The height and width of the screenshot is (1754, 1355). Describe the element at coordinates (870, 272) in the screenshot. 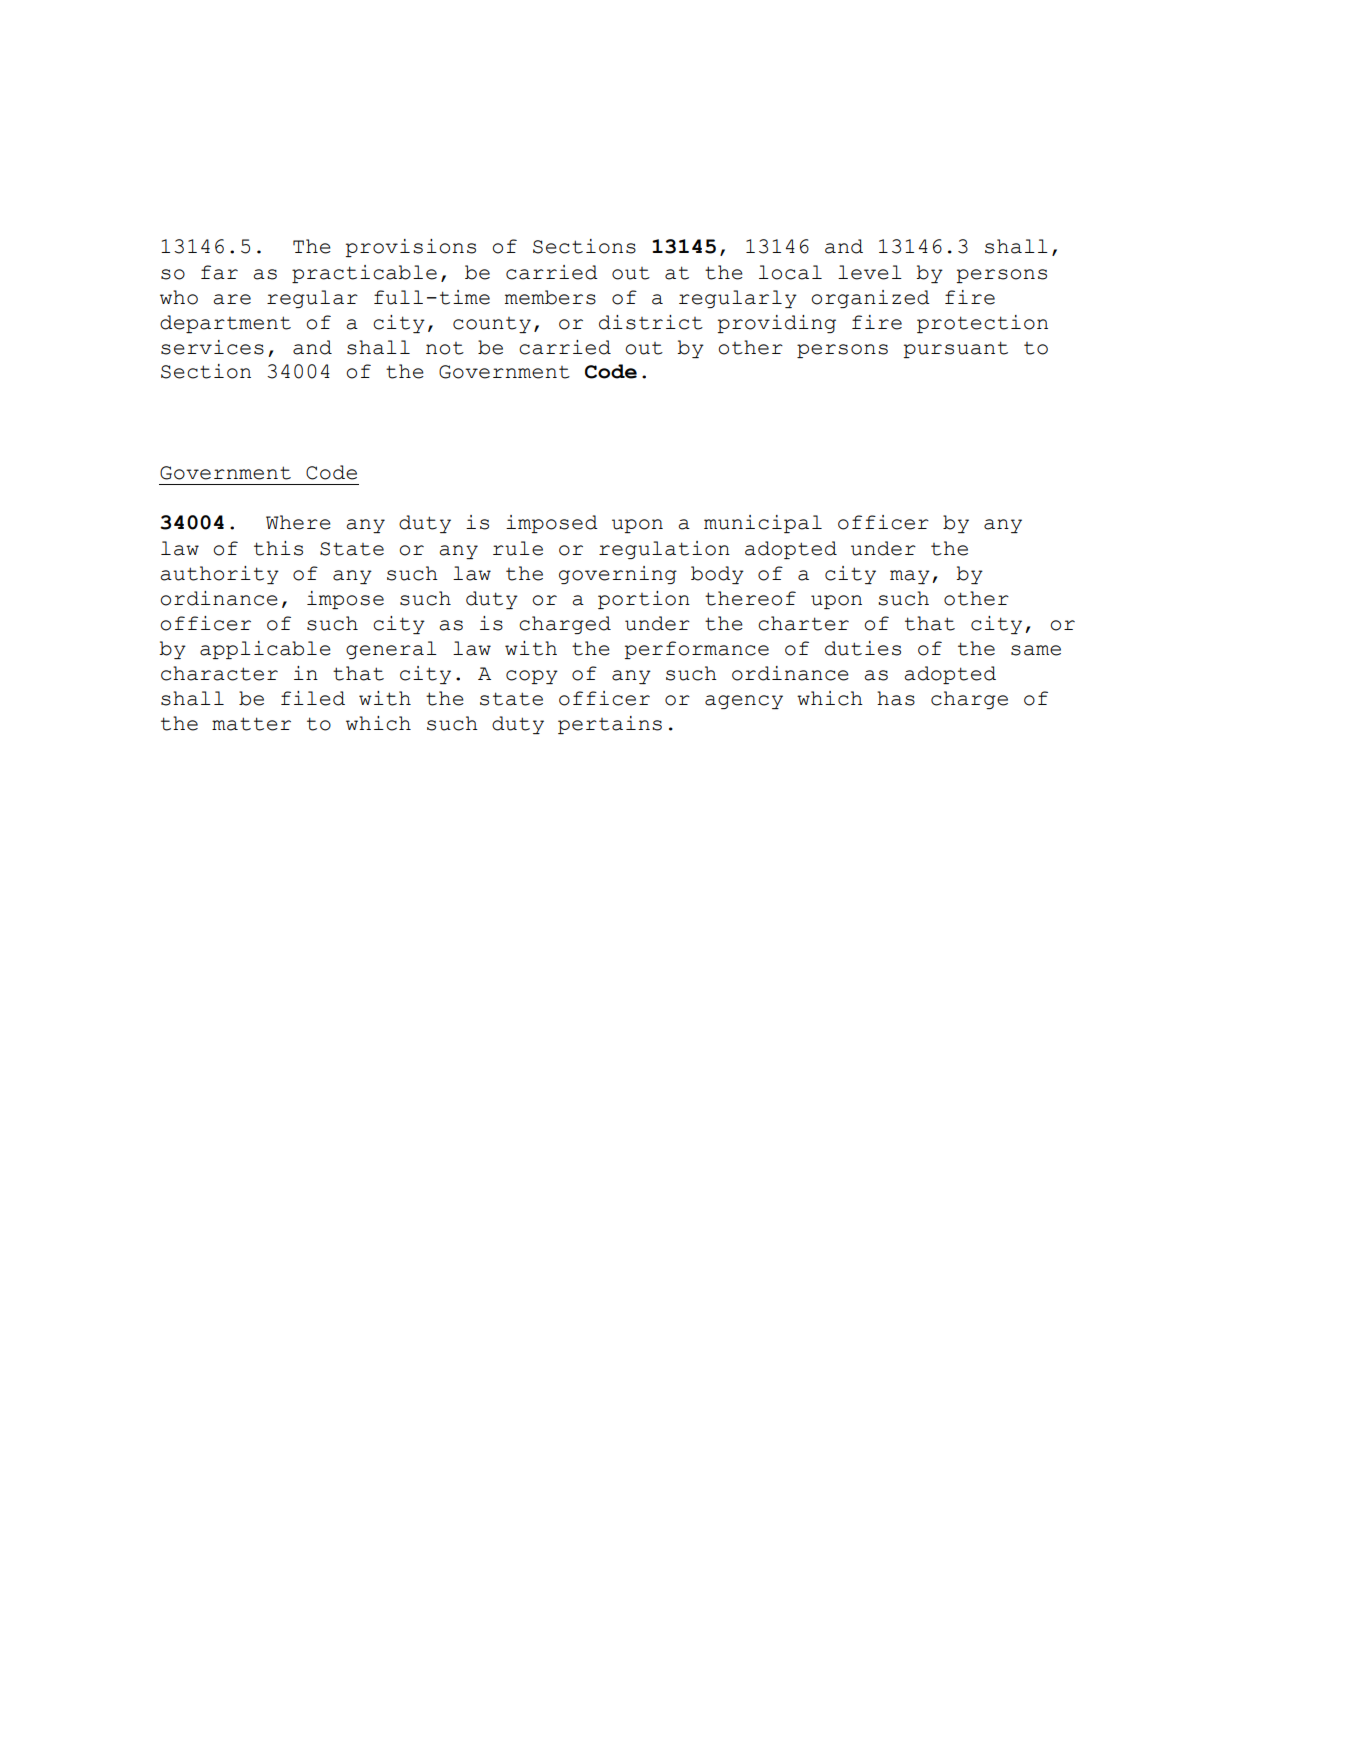

I see `level` at that location.
